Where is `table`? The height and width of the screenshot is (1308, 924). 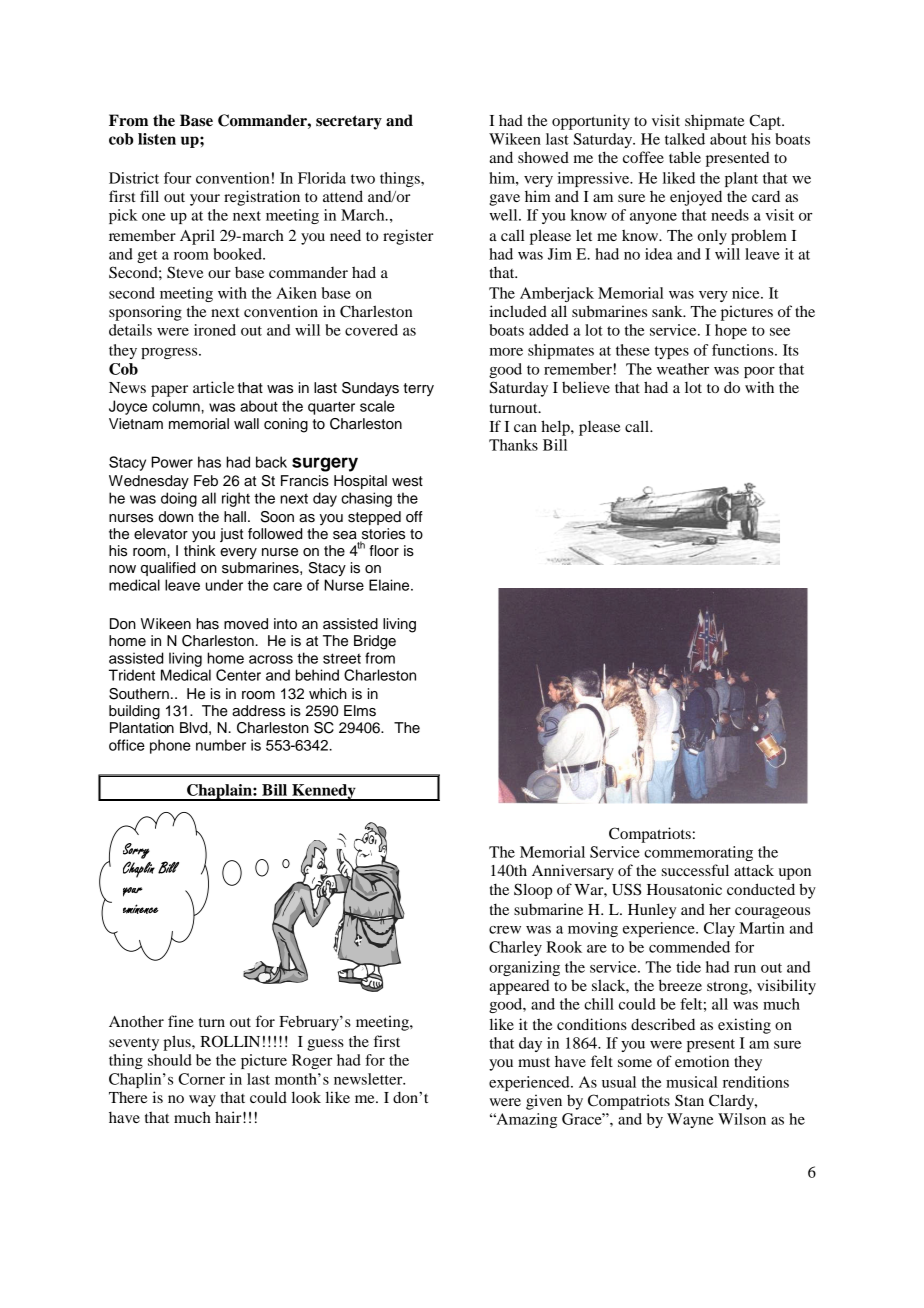 table is located at coordinates (685, 157).
